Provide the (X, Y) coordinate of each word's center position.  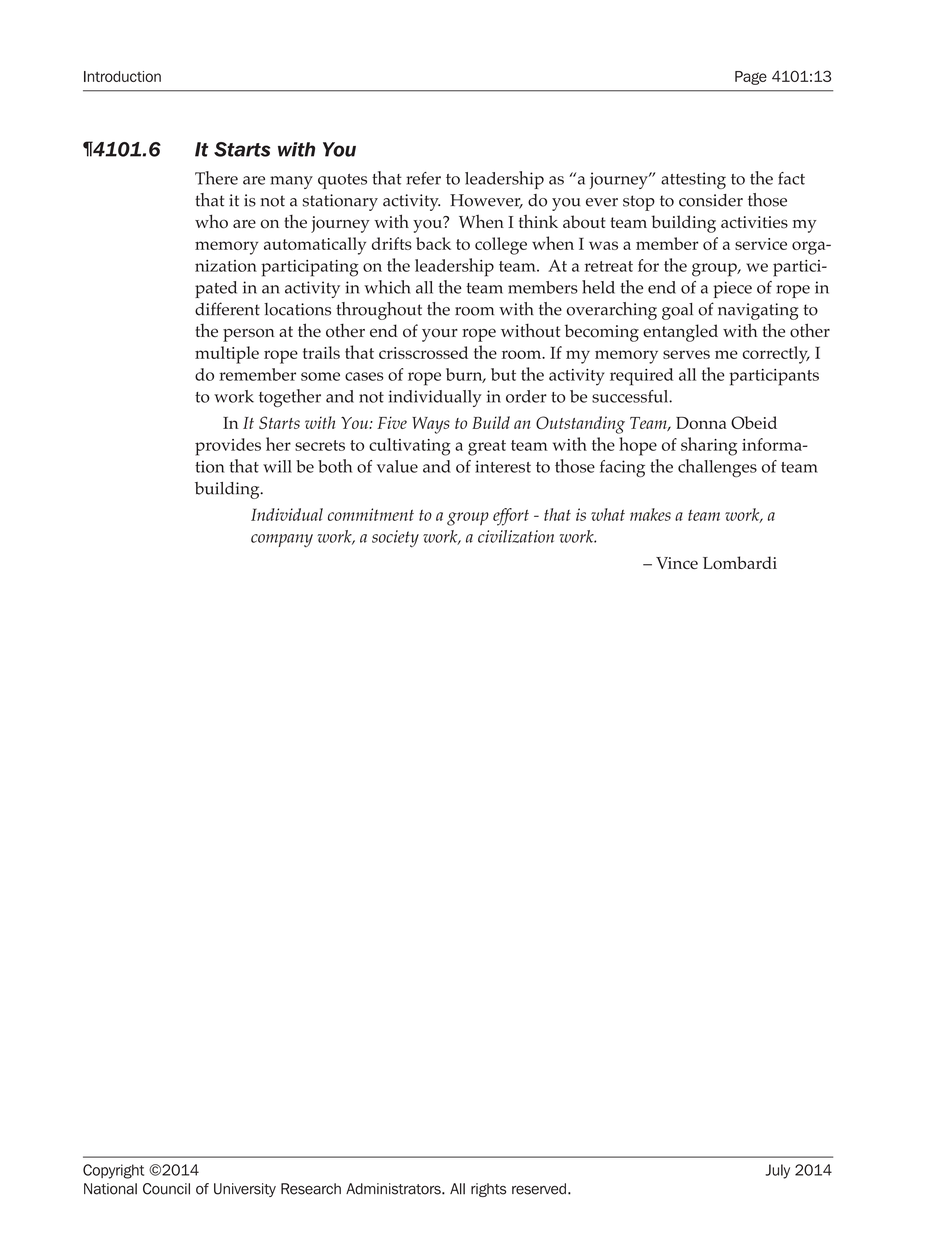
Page (751, 78)
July (777, 1171)
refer (423, 178)
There (216, 178)
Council (166, 1189)
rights (488, 1190)
